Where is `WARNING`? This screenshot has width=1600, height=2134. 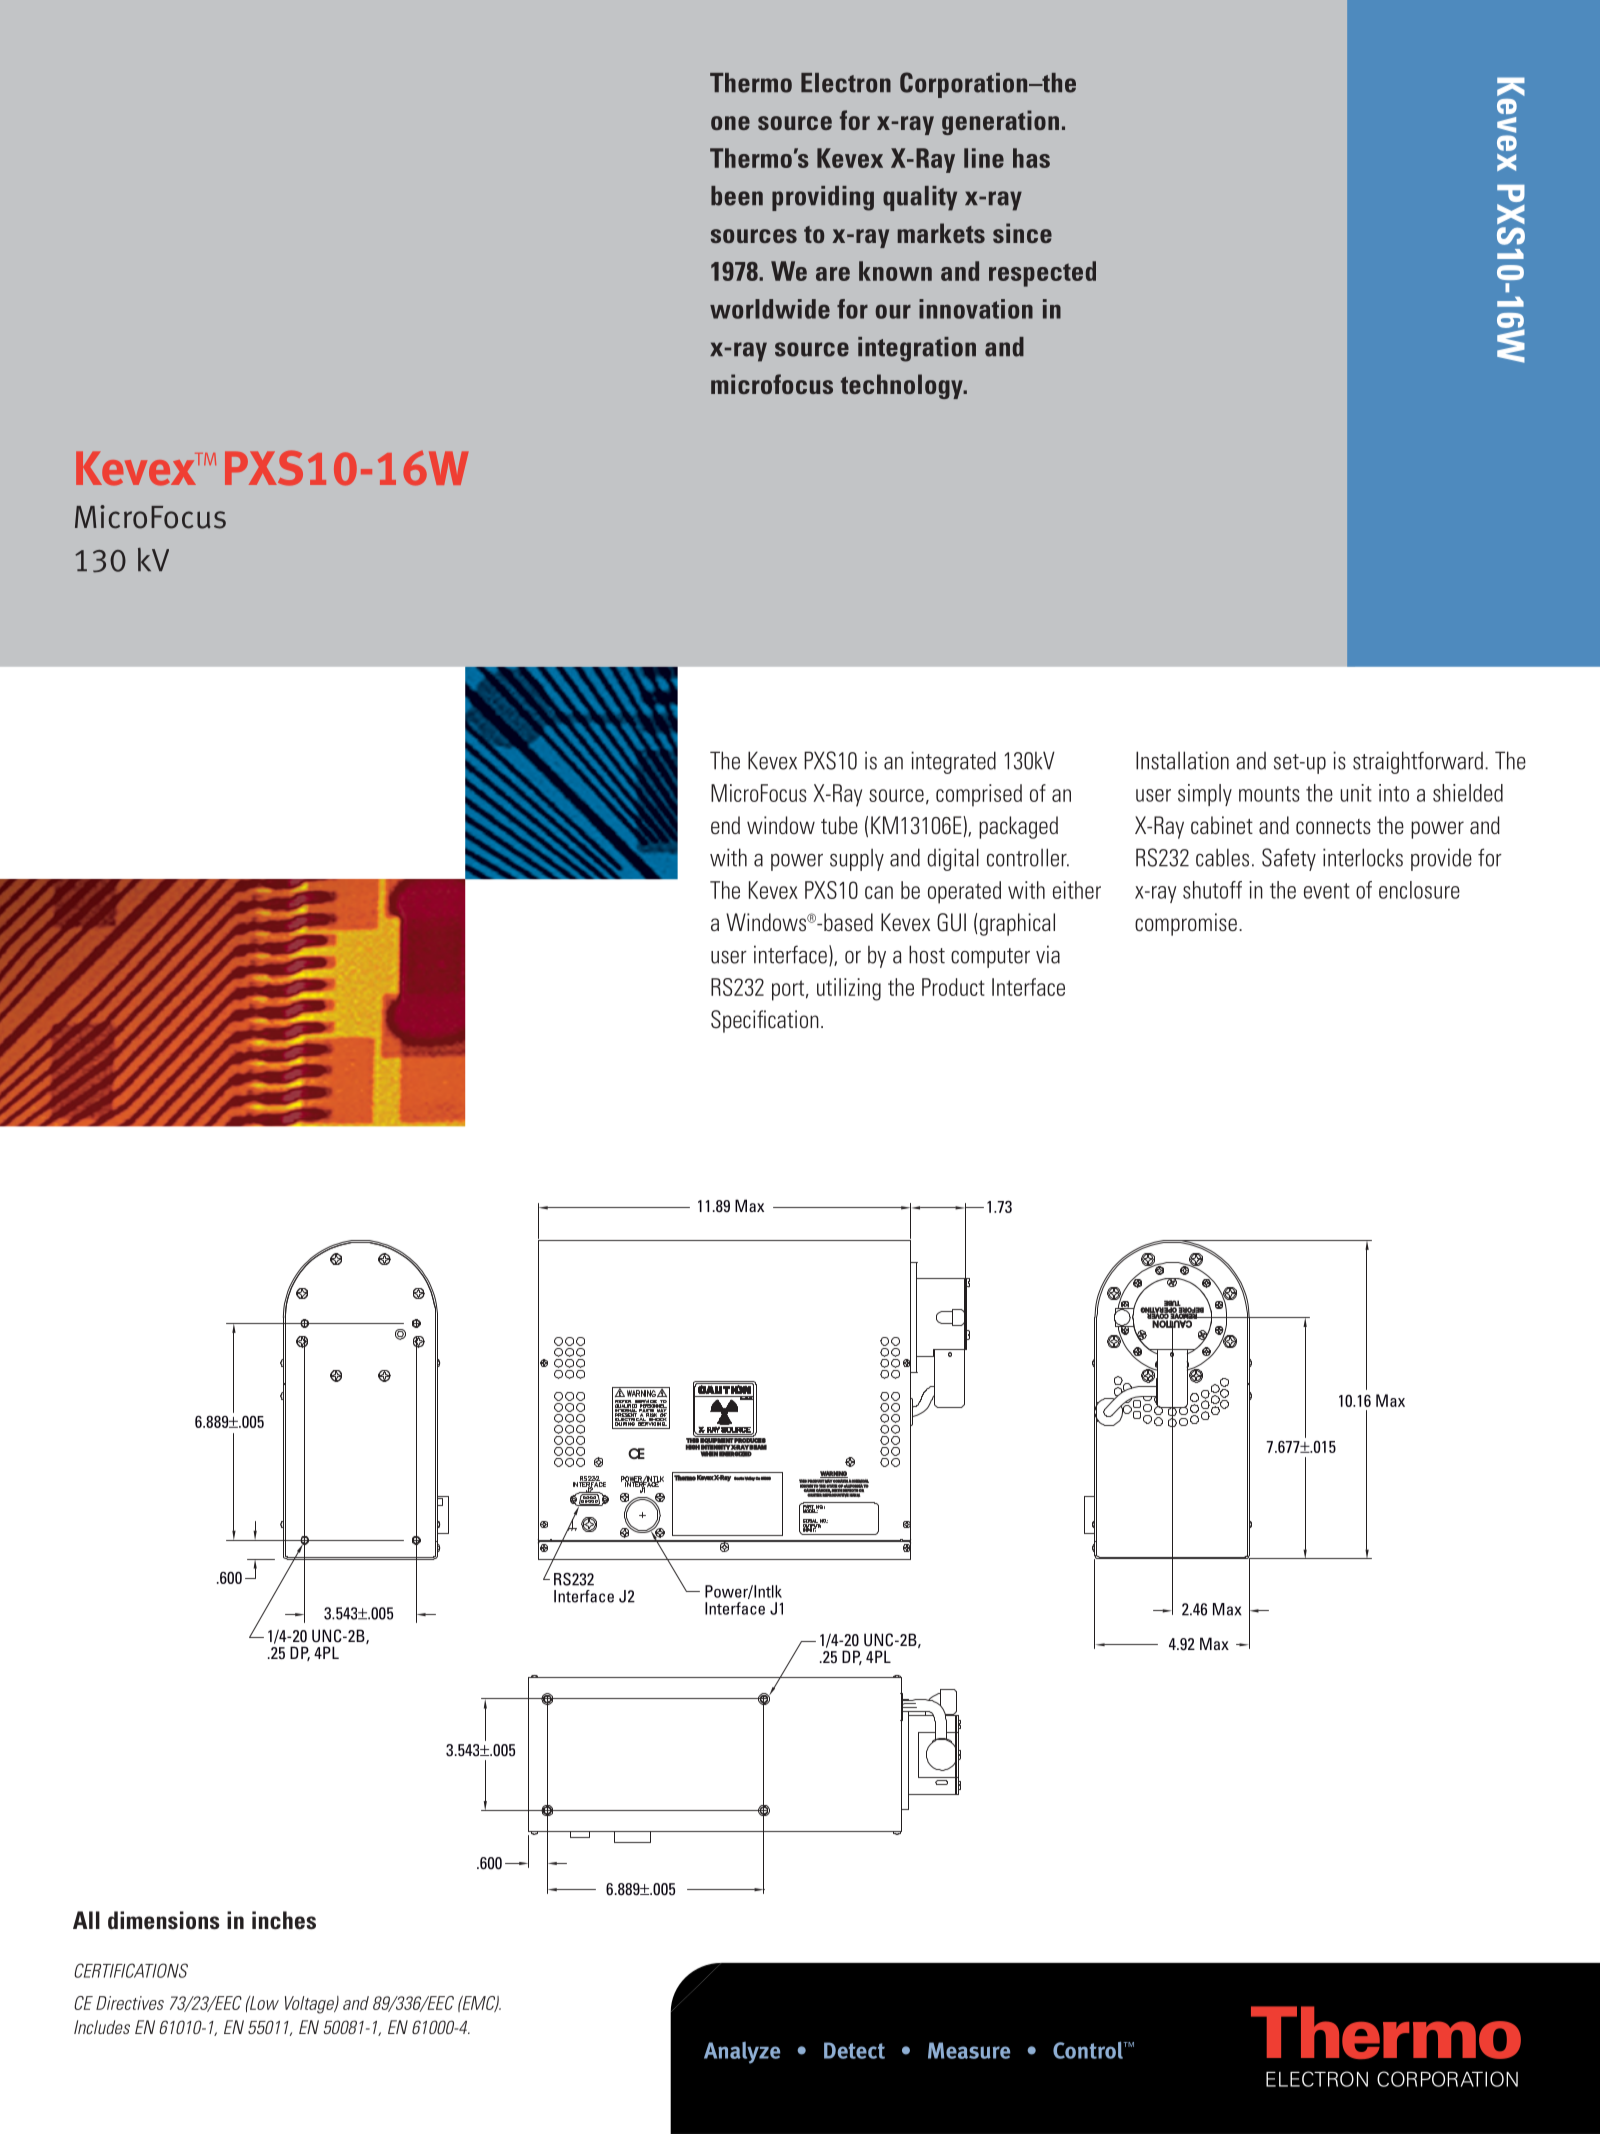
WARNING is located at coordinates (834, 1474).
